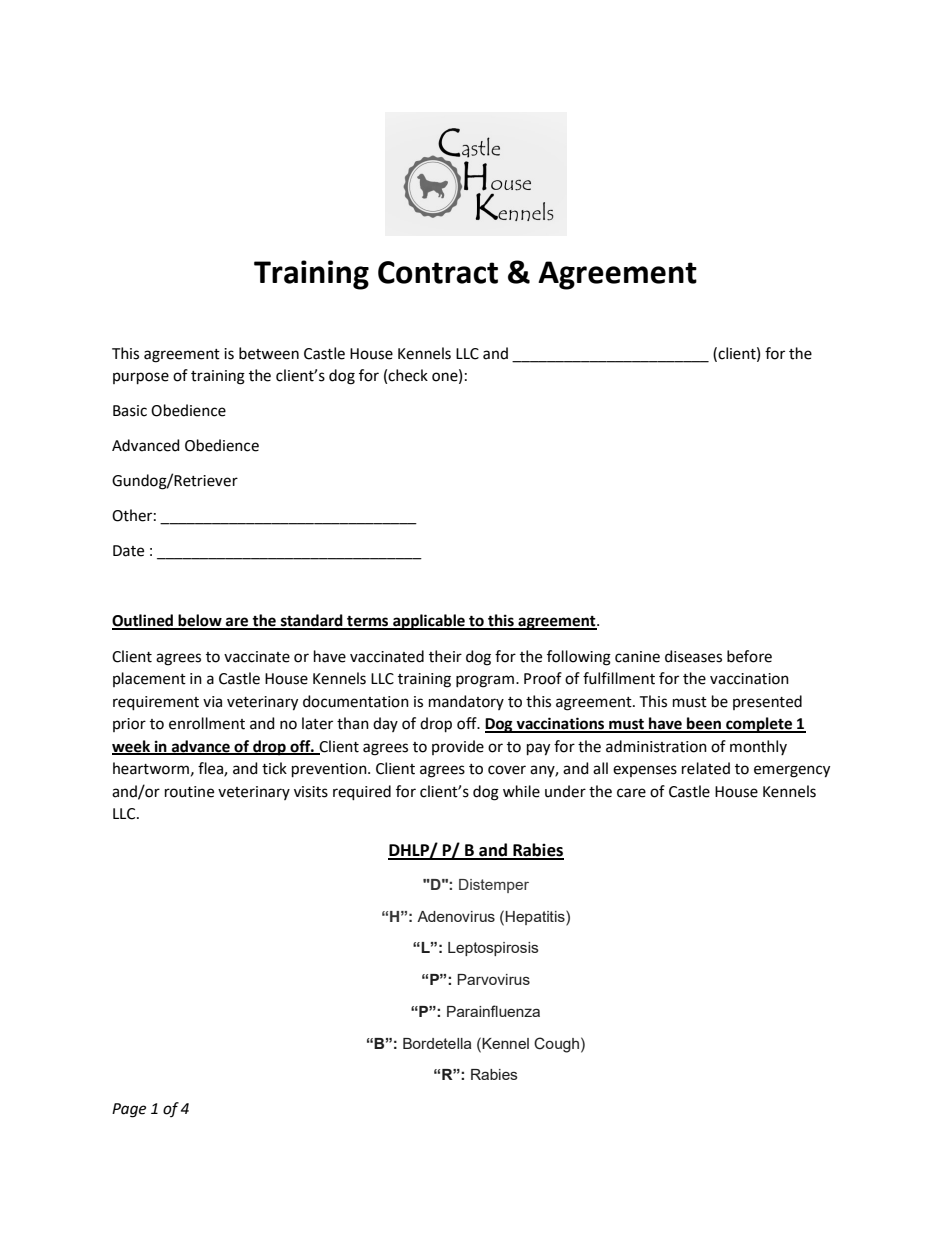  What do you see at coordinates (128, 551) in the screenshot?
I see `Date` at bounding box center [128, 551].
